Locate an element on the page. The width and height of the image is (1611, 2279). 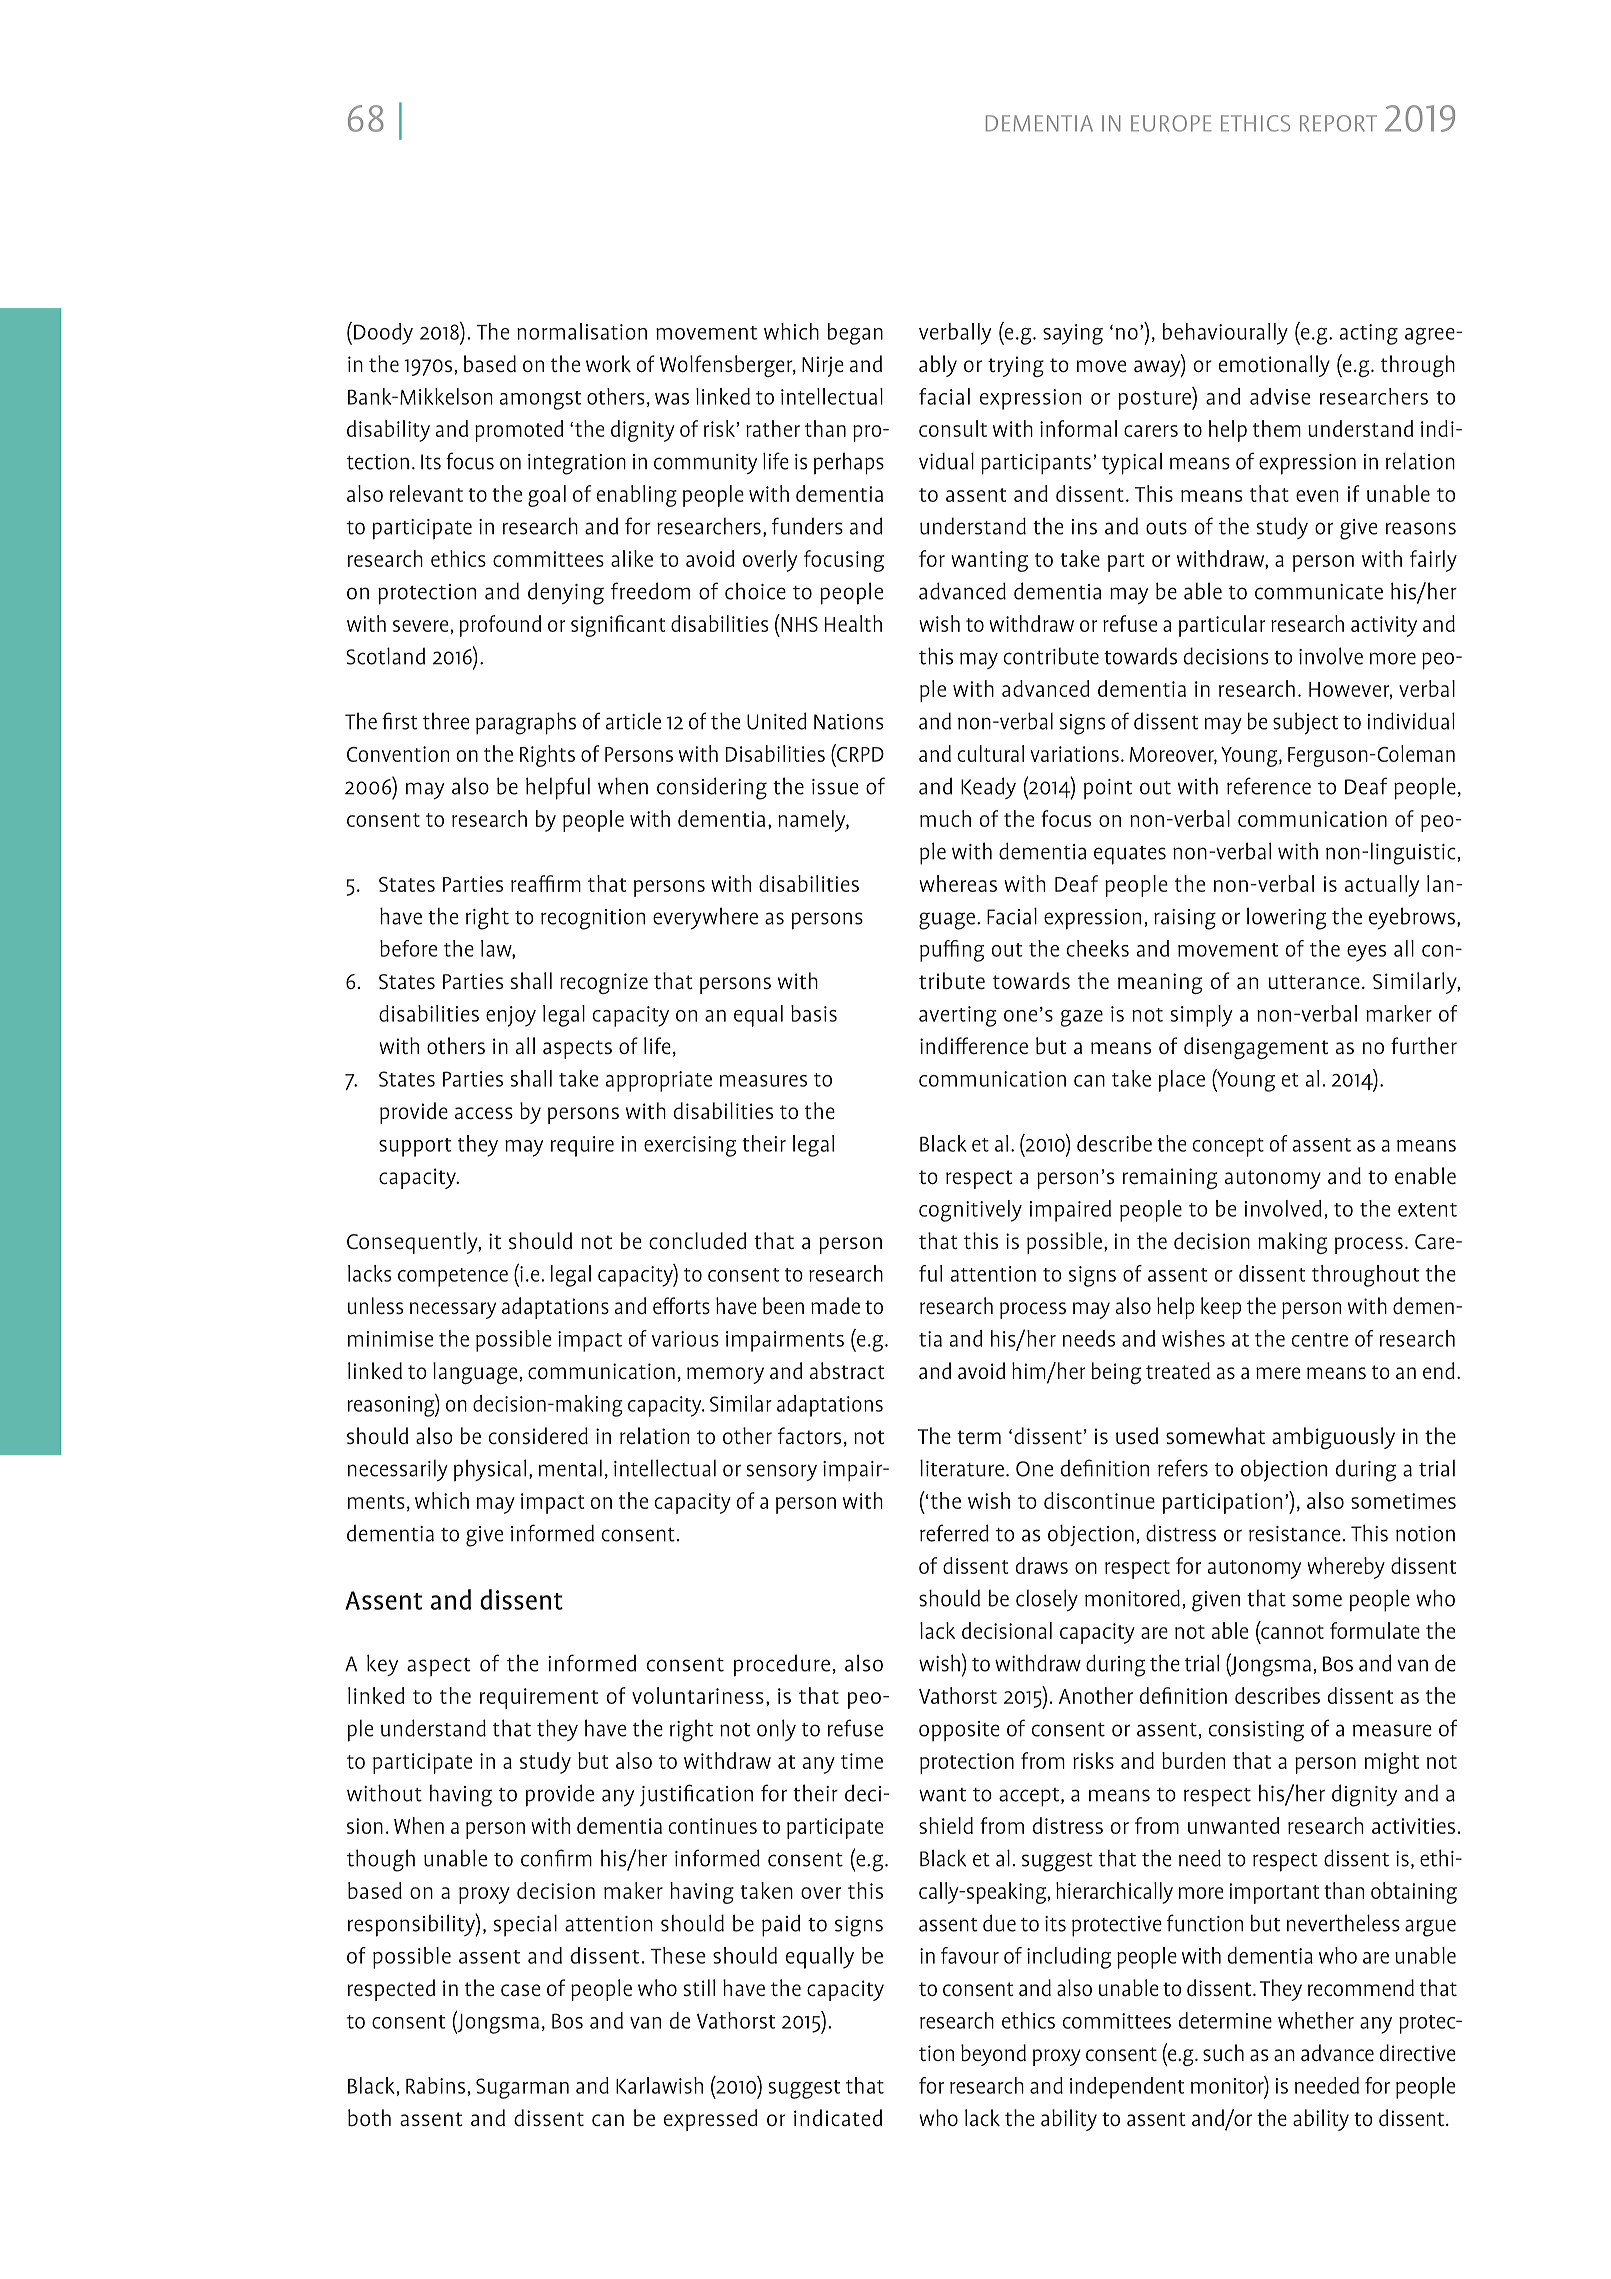
favour is located at coordinates (970, 1955).
